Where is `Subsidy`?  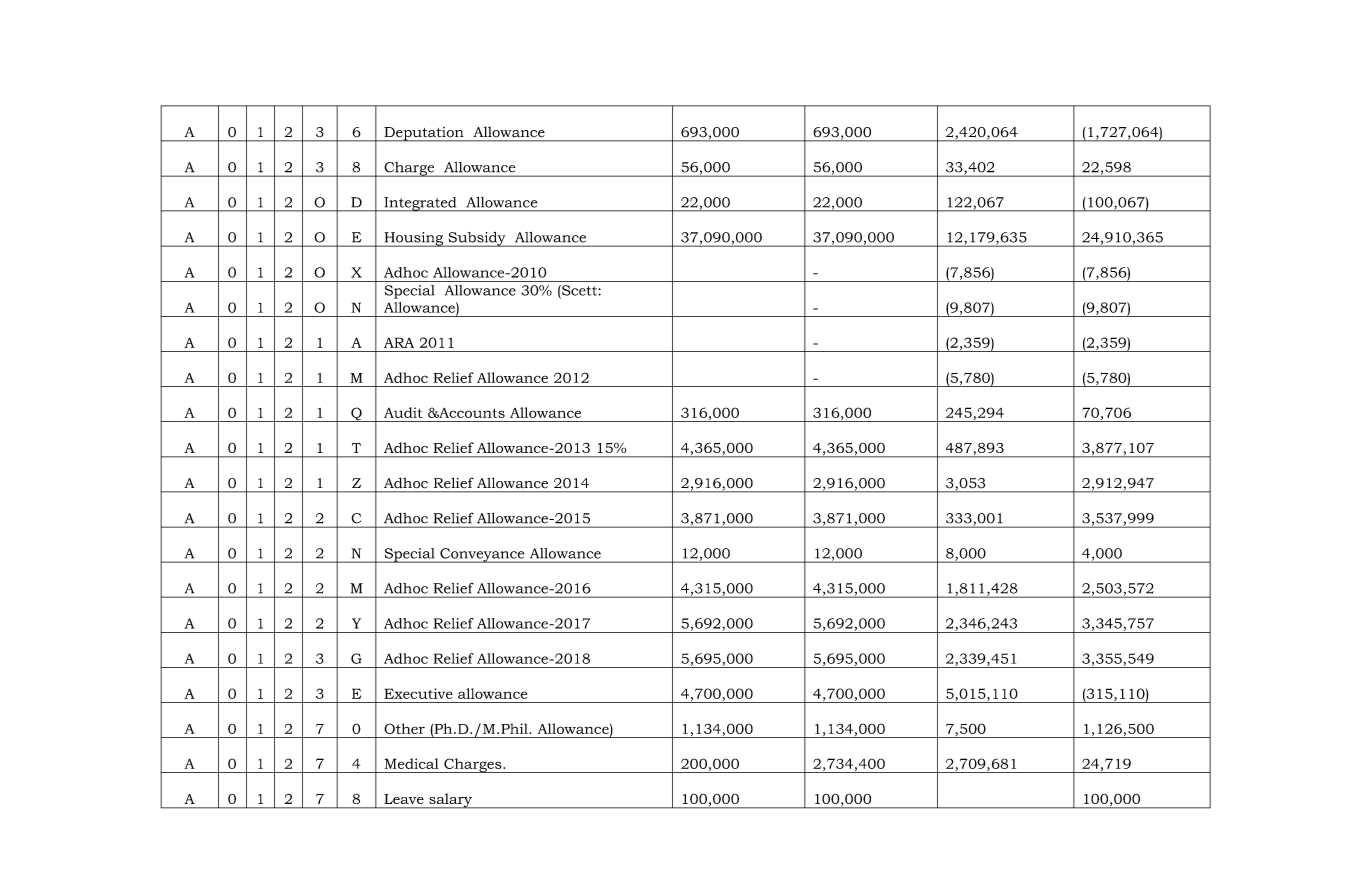 Subsidy is located at coordinates (477, 239).
